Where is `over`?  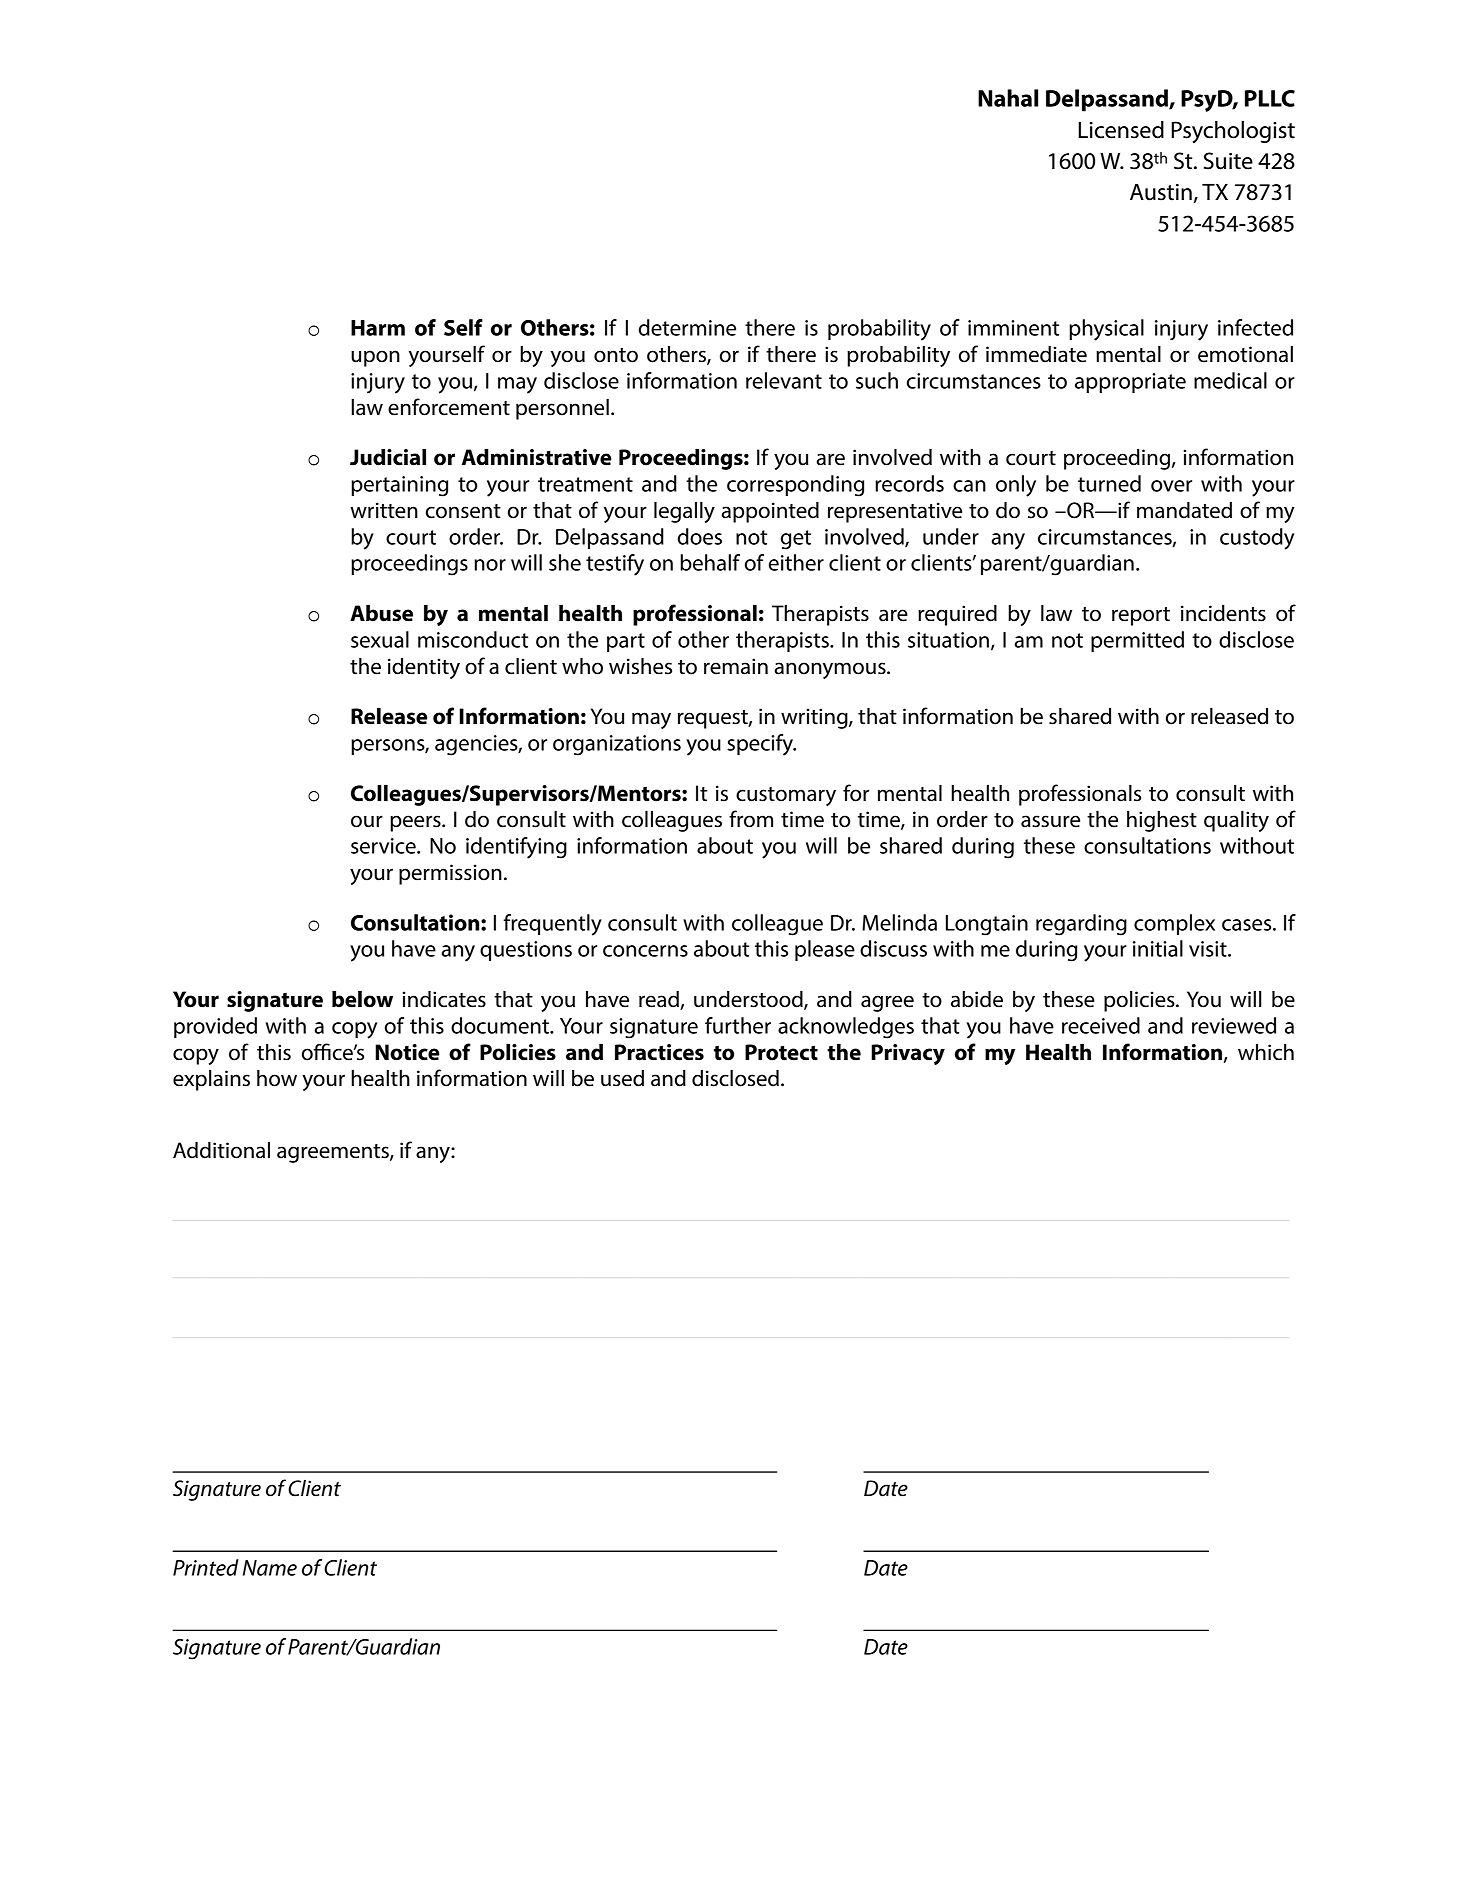 over is located at coordinates (1171, 486).
